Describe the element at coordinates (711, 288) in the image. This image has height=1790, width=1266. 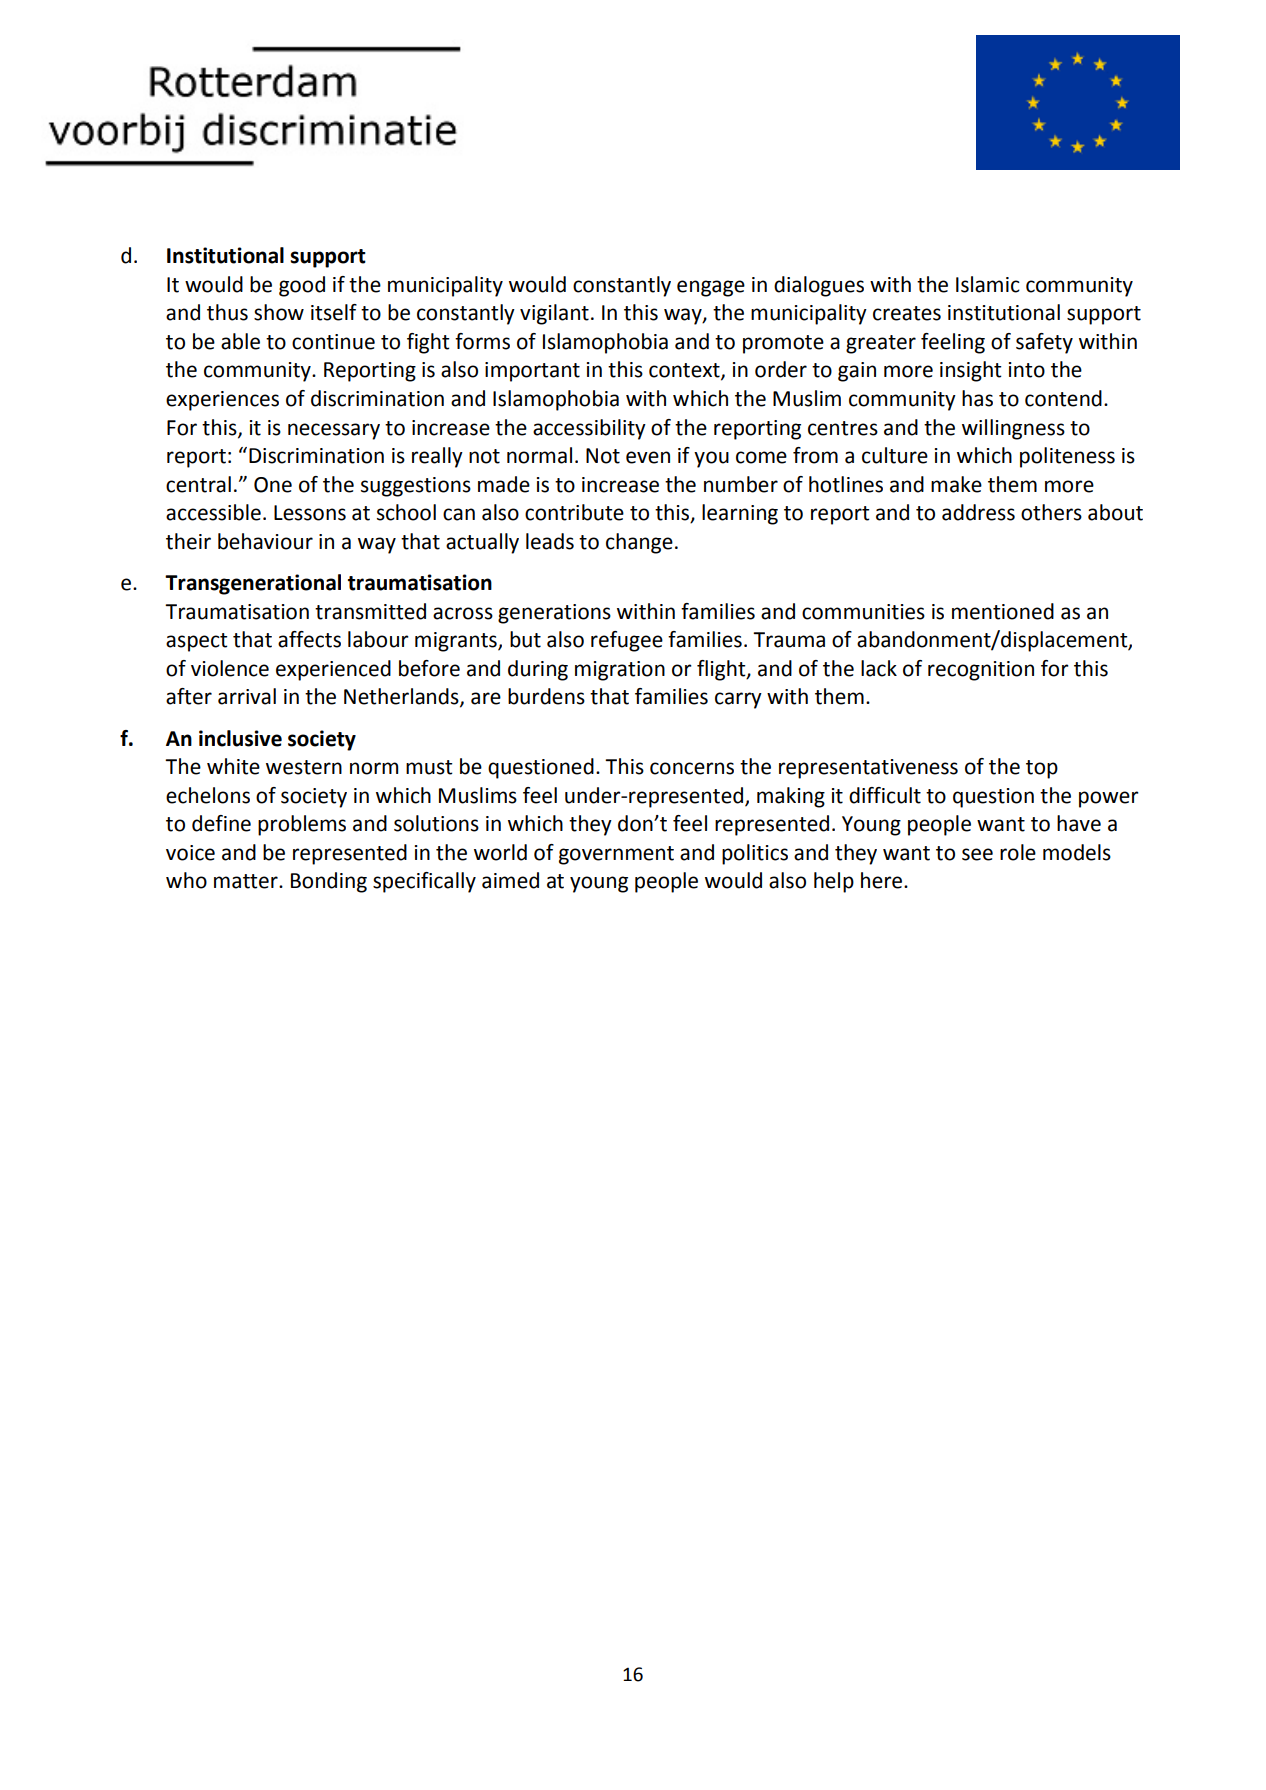
I see `engage` at that location.
